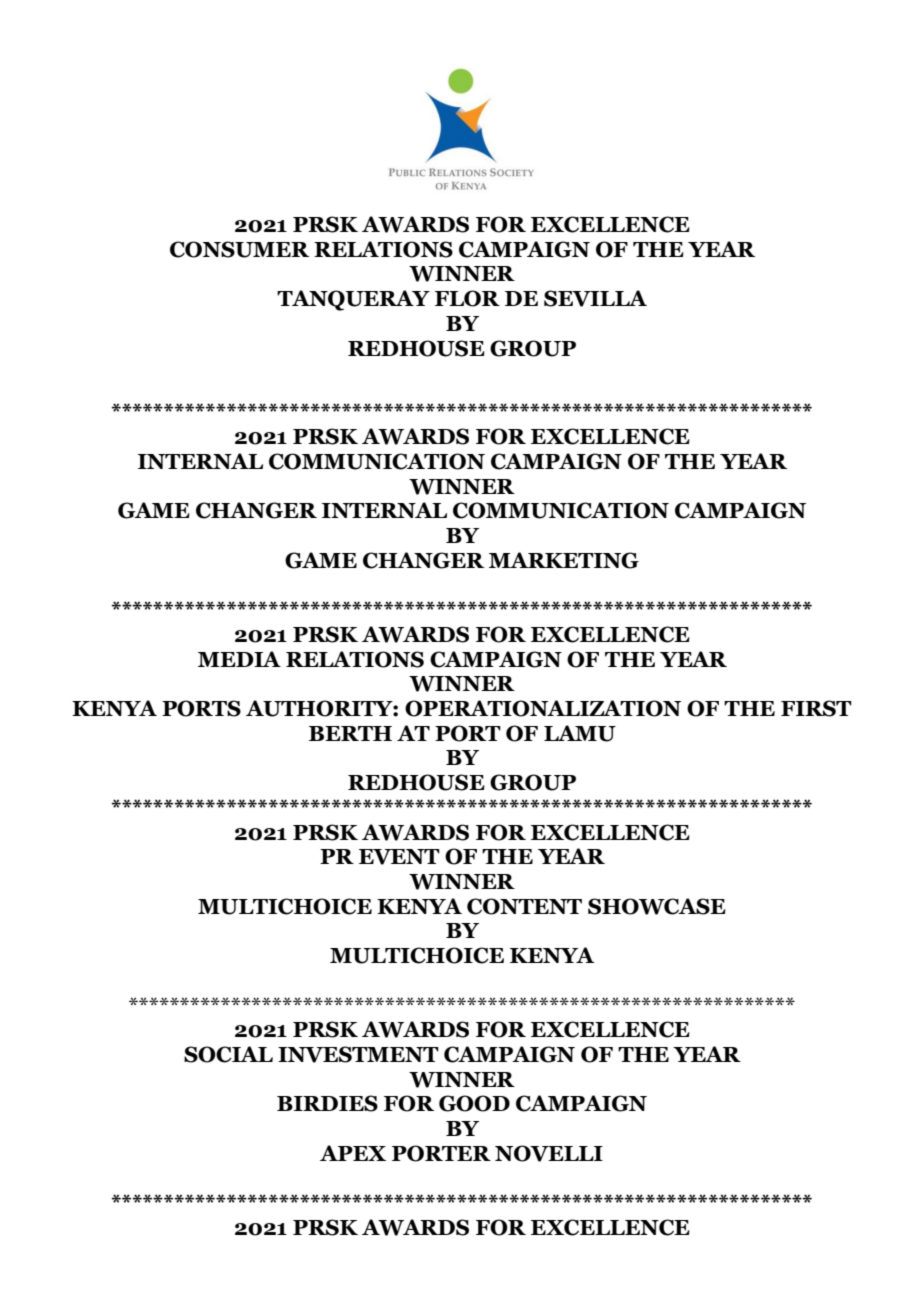  I want to click on OPERATIONALIZATION, so click(543, 708).
